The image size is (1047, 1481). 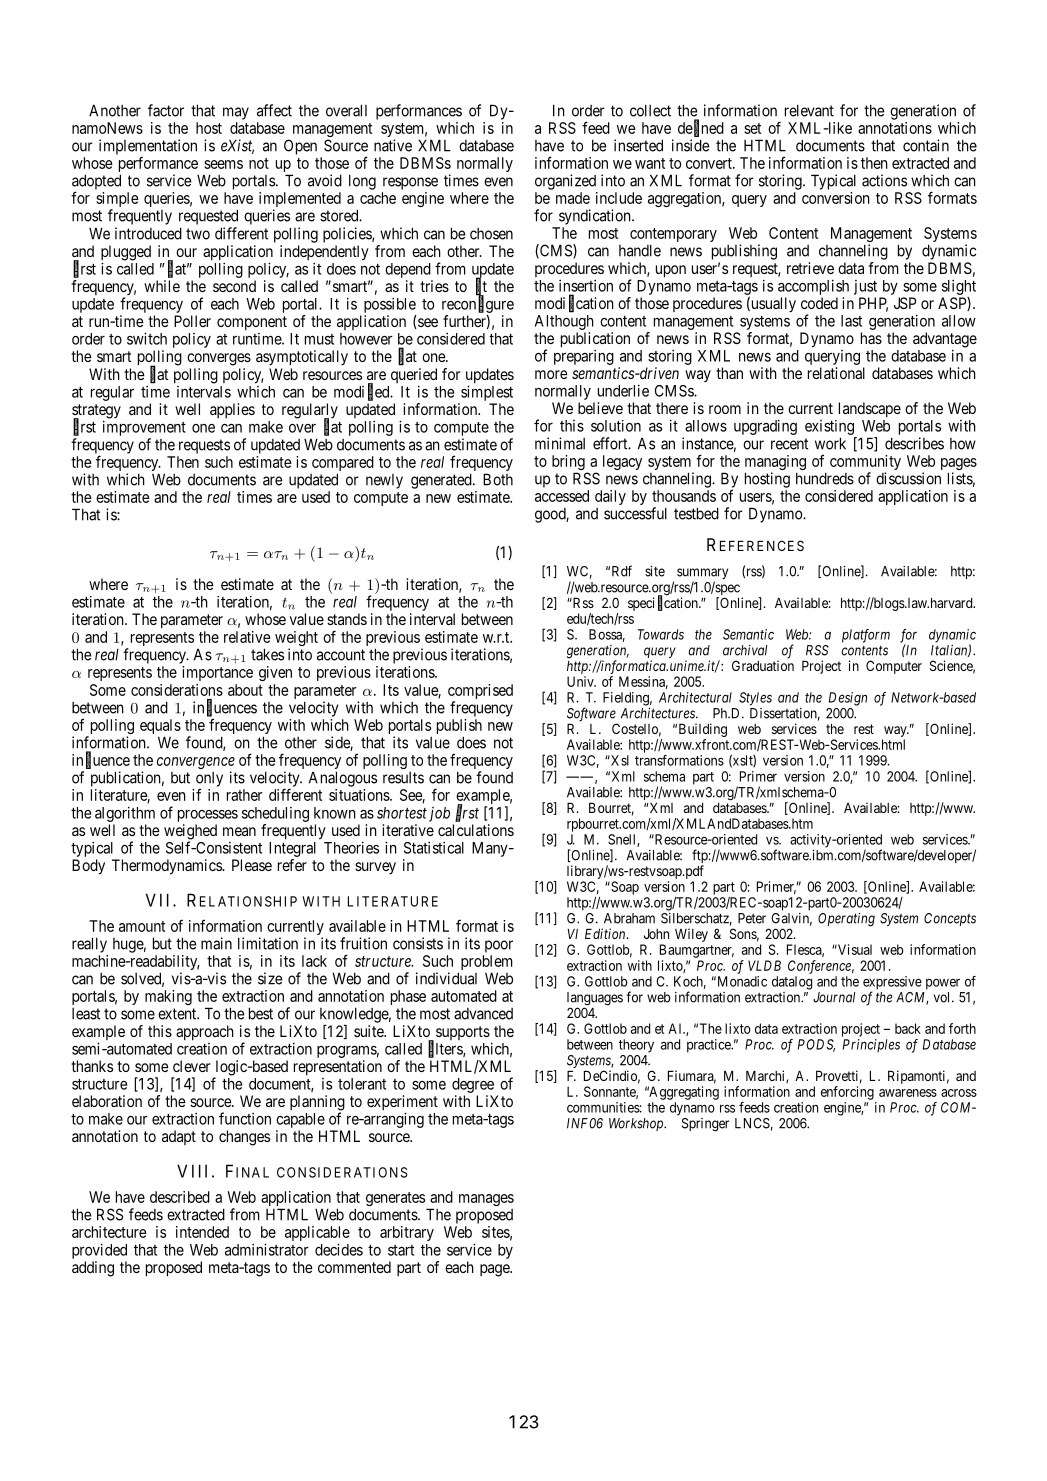 I want to click on comprised, so click(x=480, y=693).
